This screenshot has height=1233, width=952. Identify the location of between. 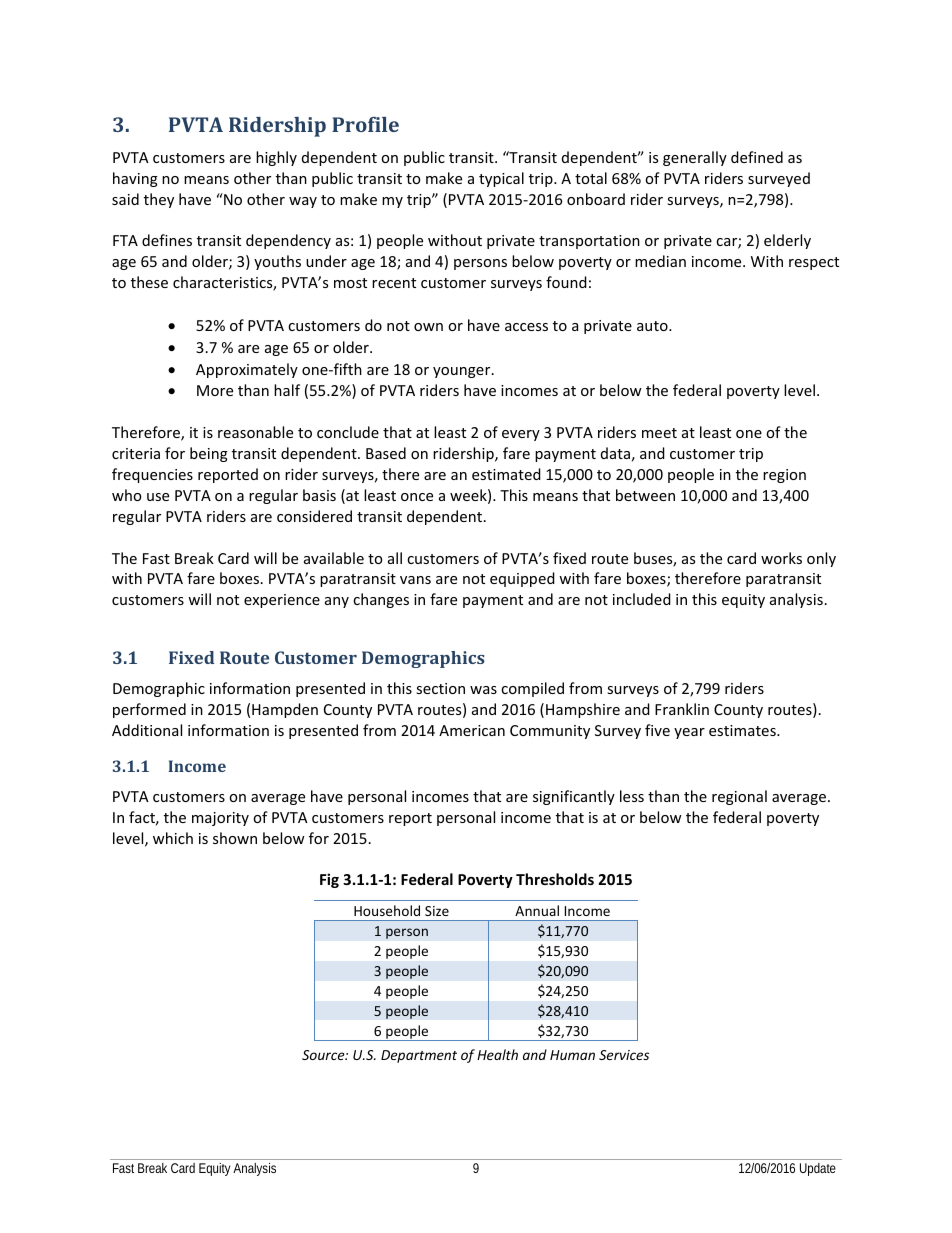
(645, 495).
